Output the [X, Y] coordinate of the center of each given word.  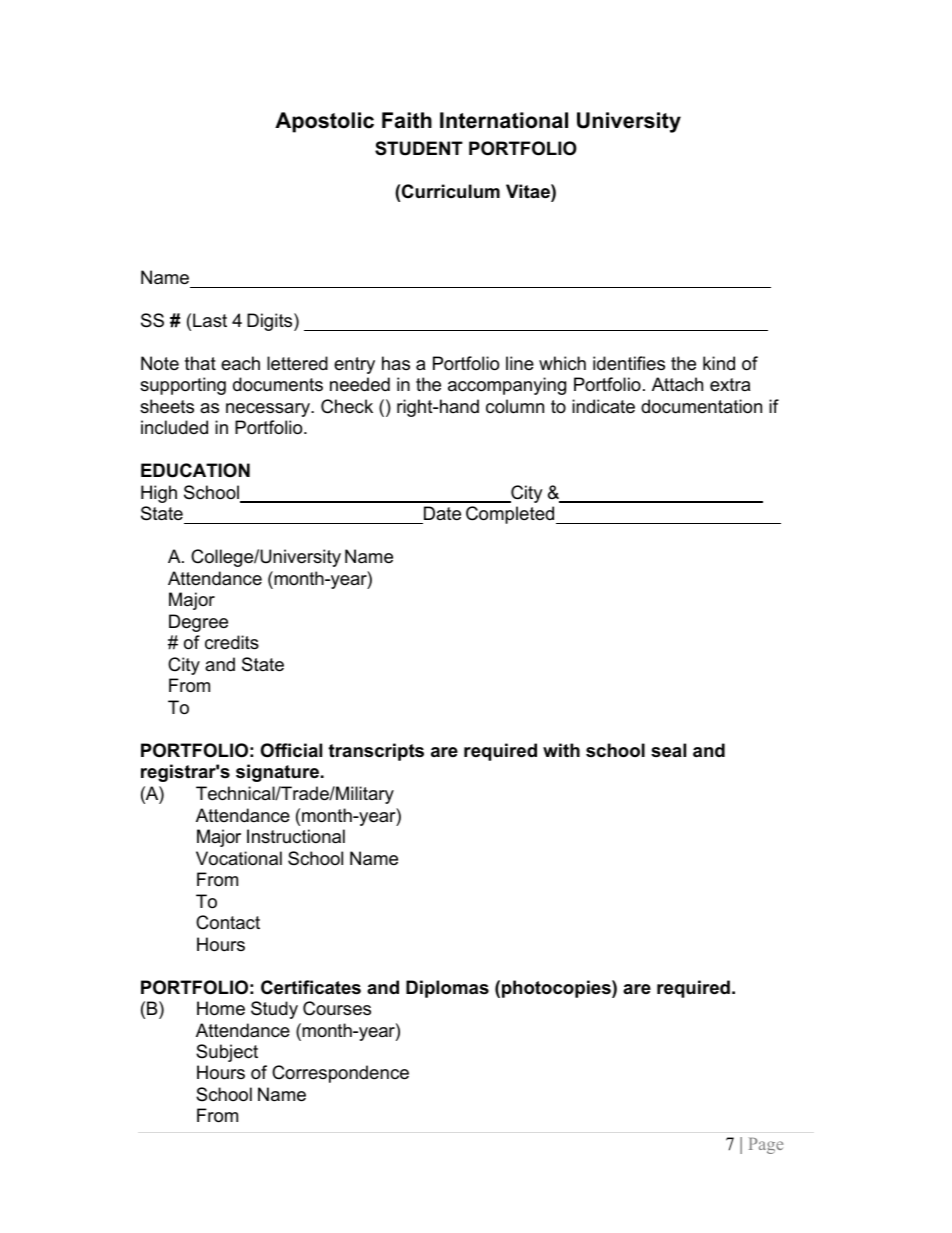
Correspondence [340, 1074]
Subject [227, 1053]
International [504, 120]
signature [277, 773]
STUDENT [419, 148]
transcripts [376, 752]
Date [441, 515]
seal [668, 750]
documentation [701, 406]
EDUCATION [195, 470]
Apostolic [324, 122]
